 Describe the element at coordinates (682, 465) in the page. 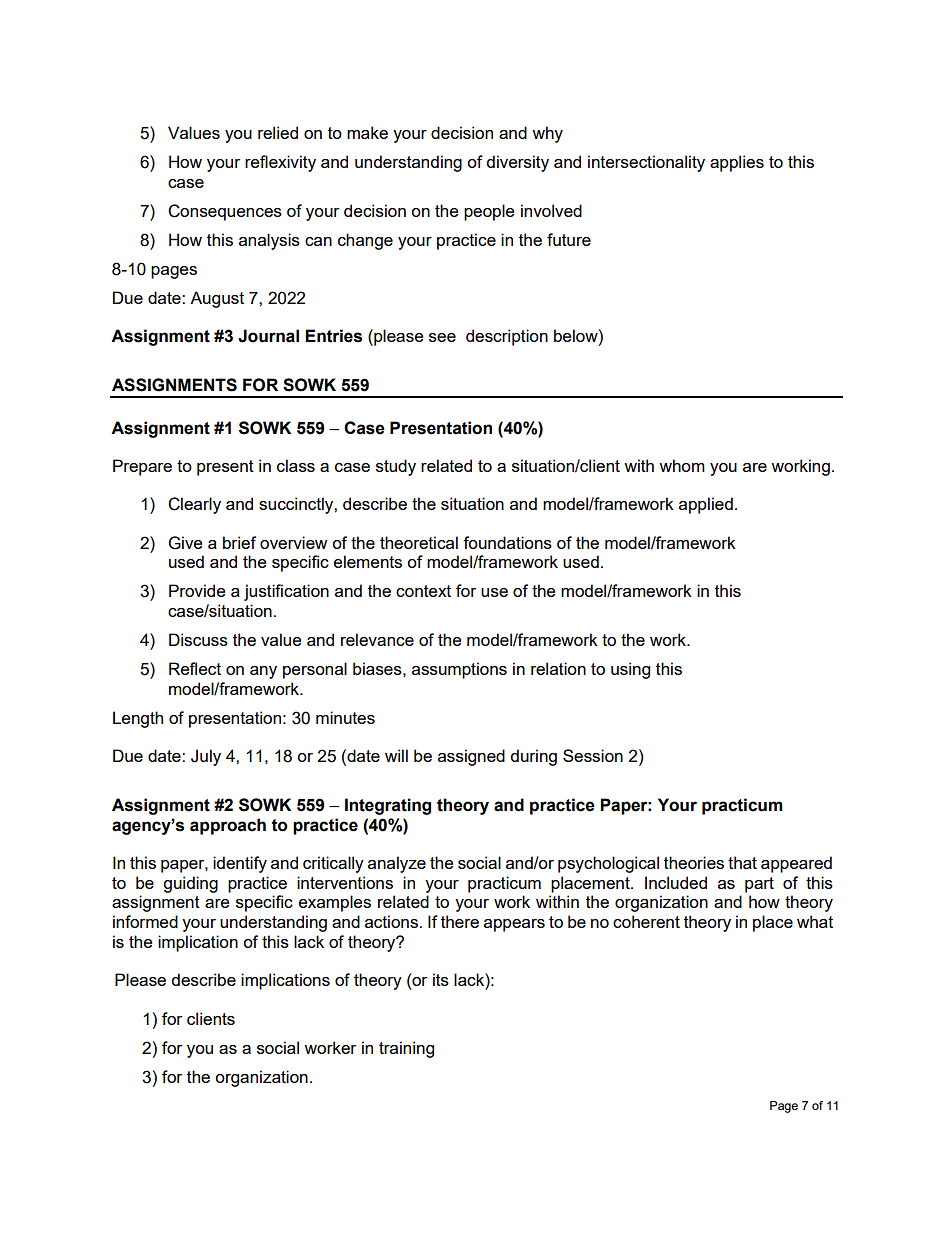

I see `whom` at that location.
